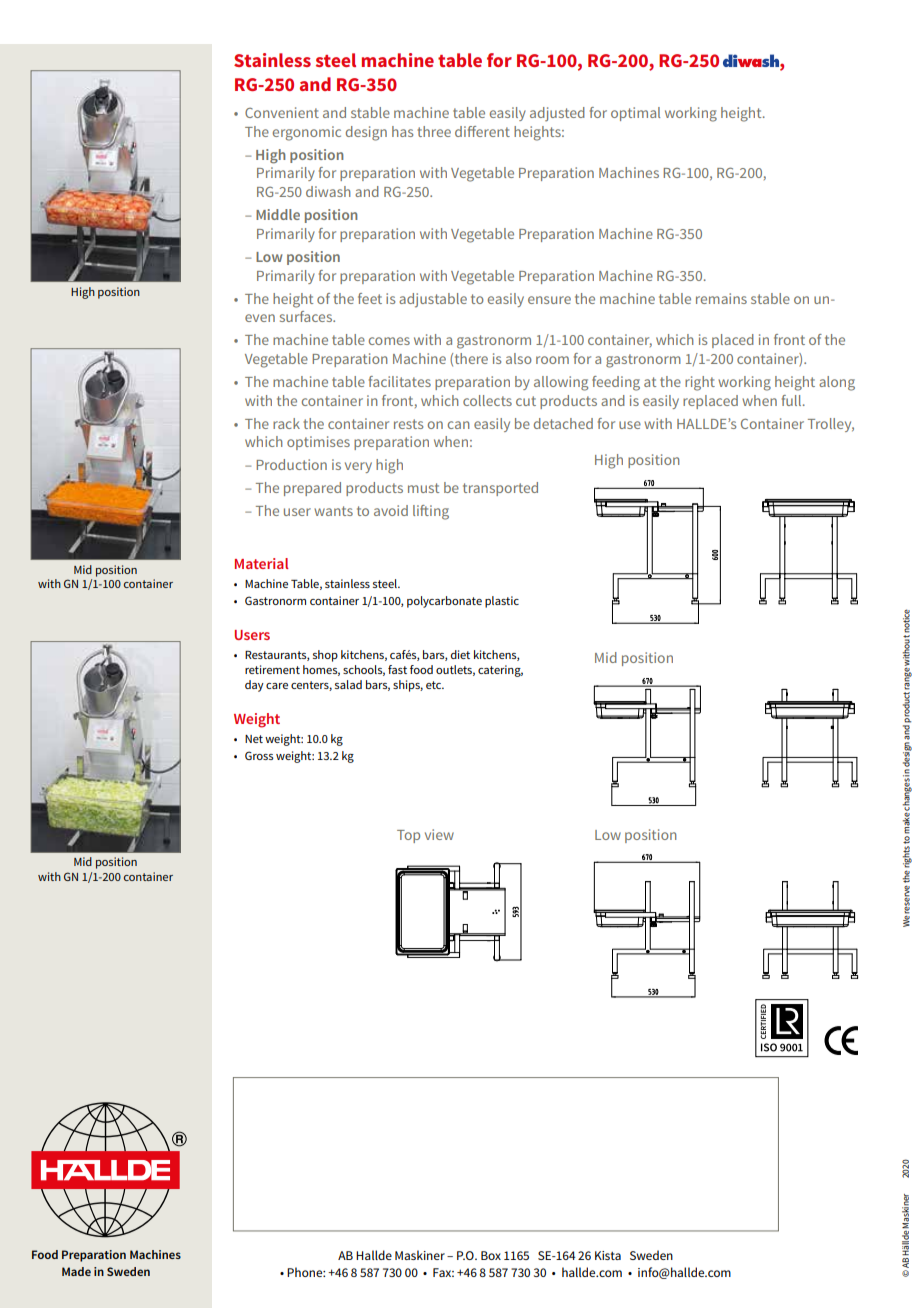 This page has width=924, height=1308. What do you see at coordinates (491, 1255) in the page?
I see `Box` at bounding box center [491, 1255].
